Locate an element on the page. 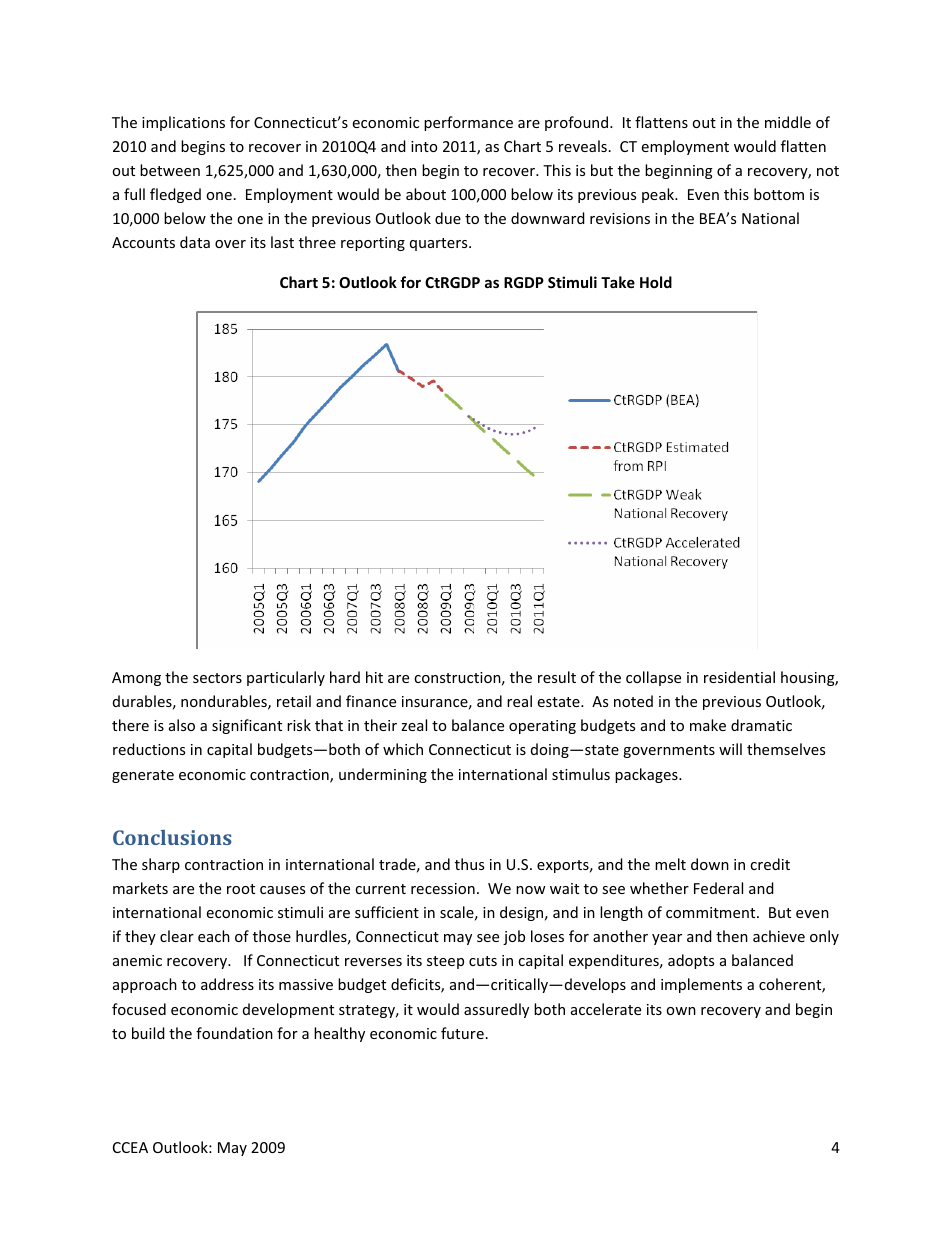  Take is located at coordinates (618, 282).
